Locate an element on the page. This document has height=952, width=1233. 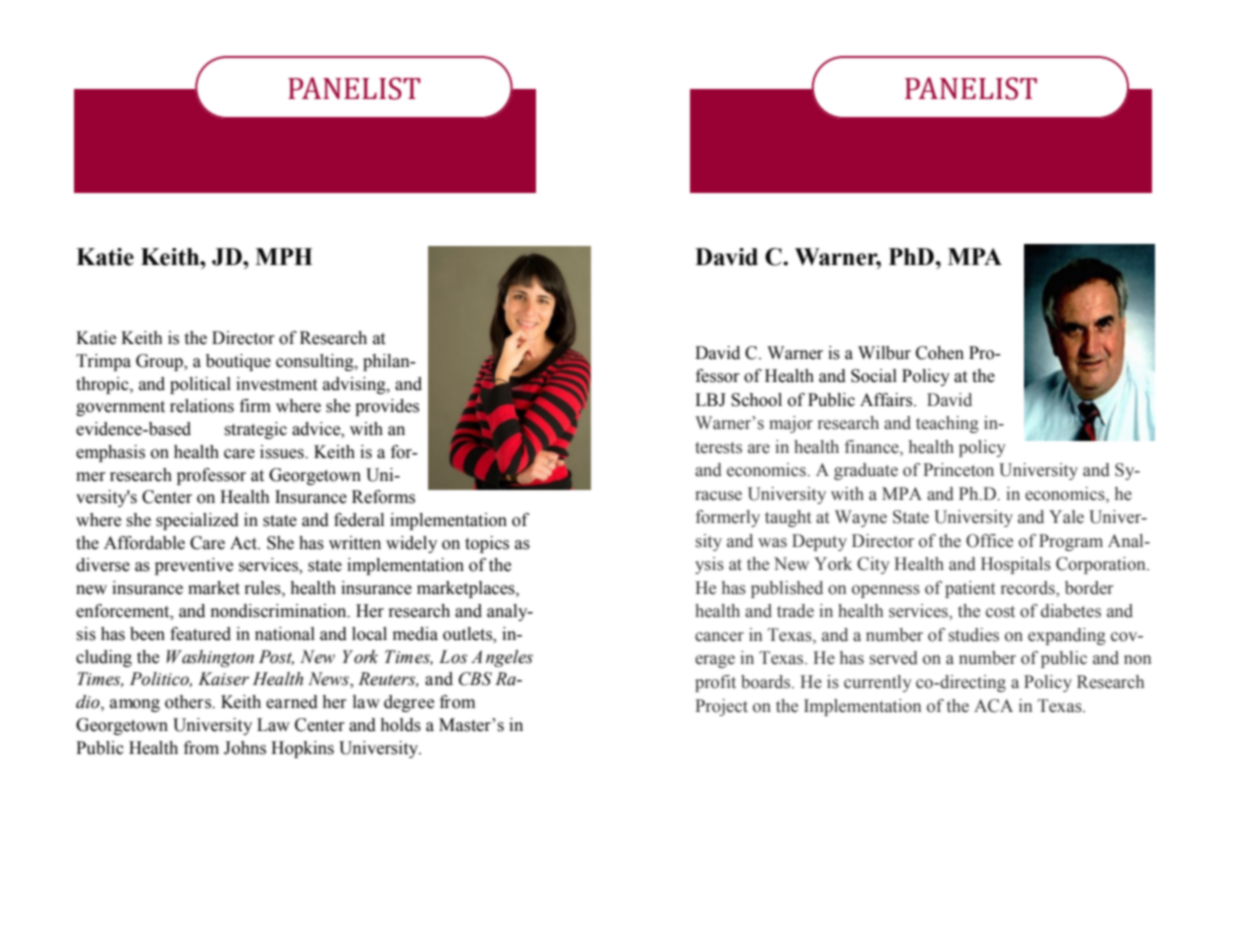
Cohen is located at coordinates (940, 353).
